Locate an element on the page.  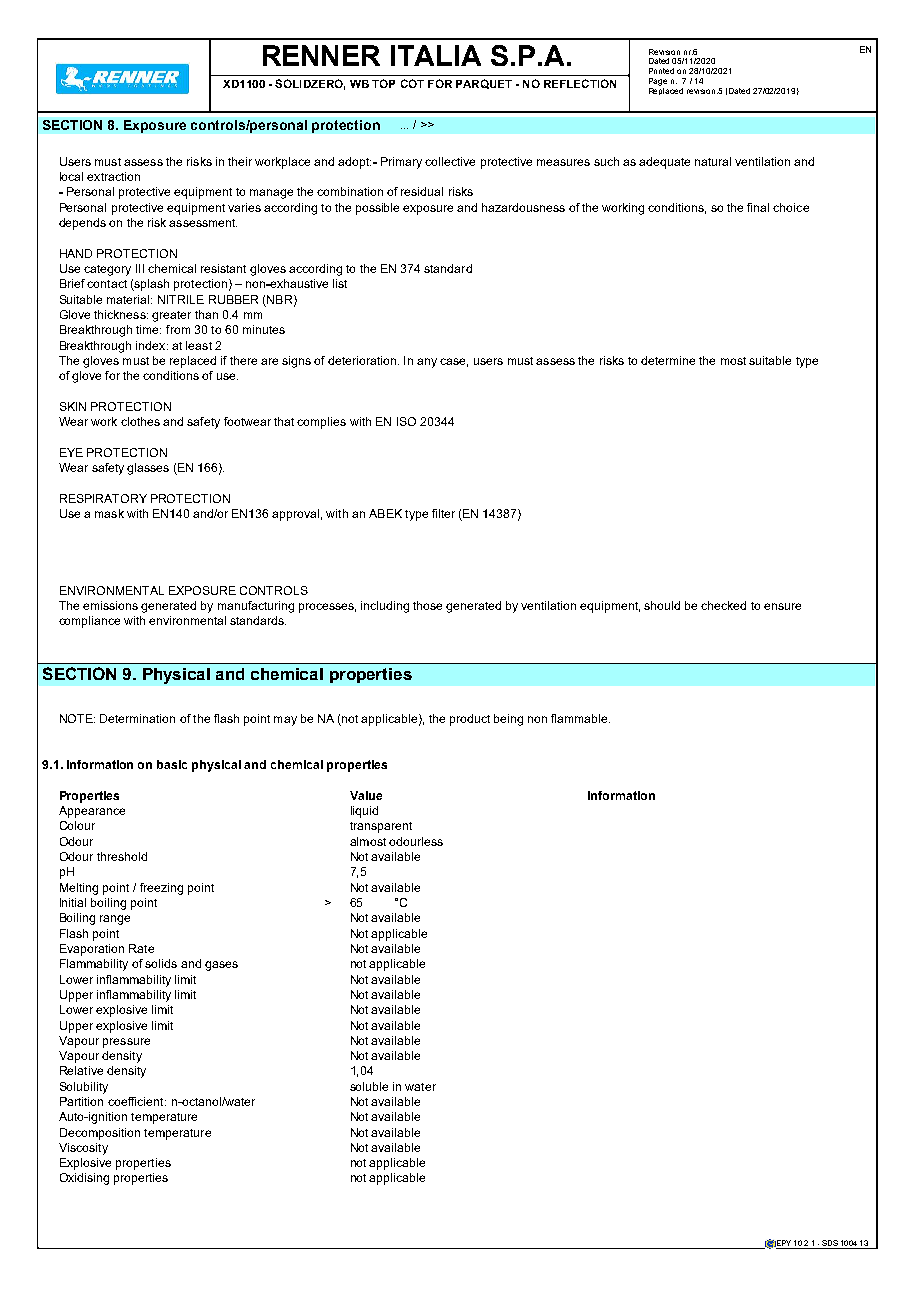
threshold is located at coordinates (122, 856).
